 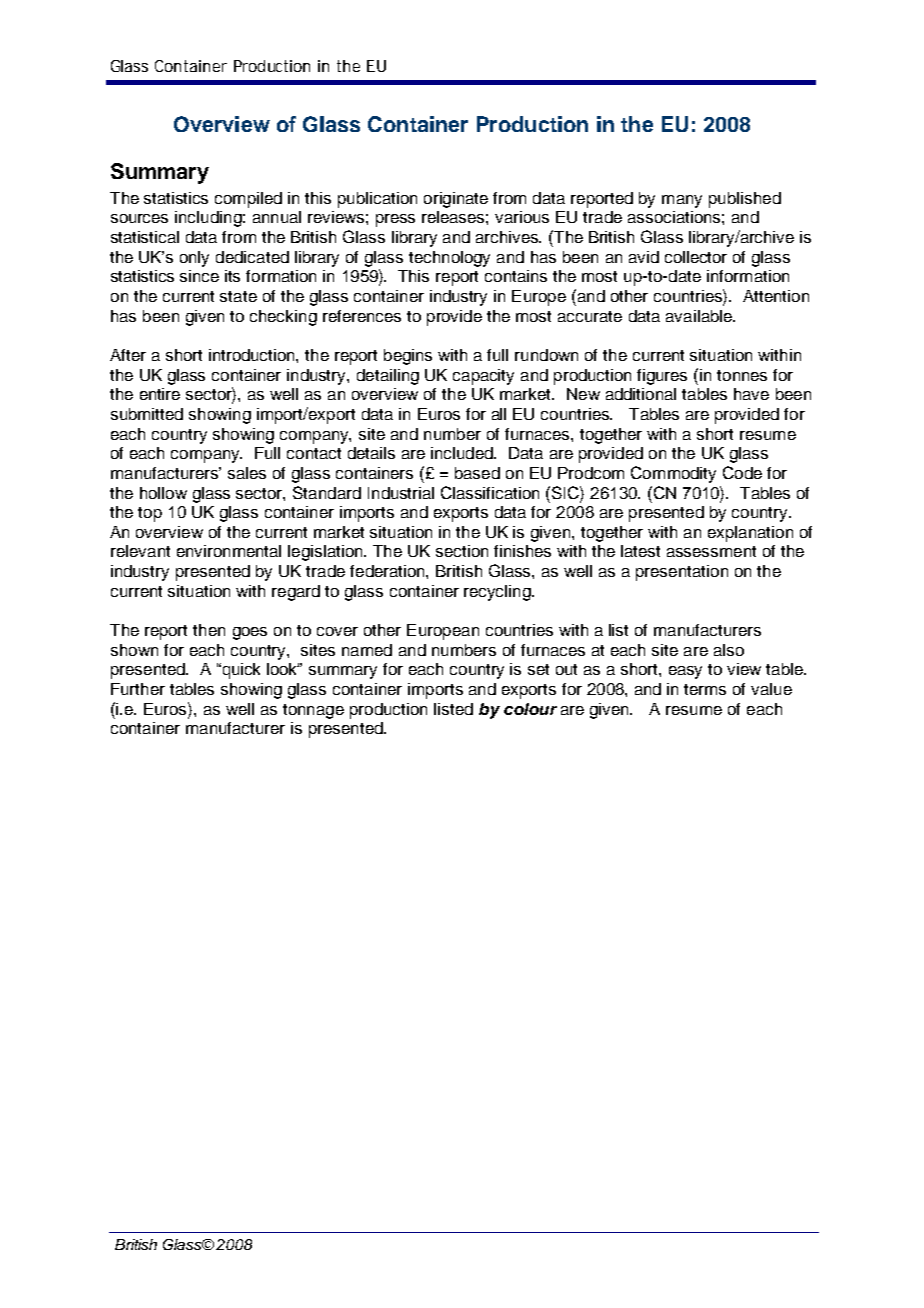 What do you see at coordinates (662, 377) in the screenshot?
I see `figures` at bounding box center [662, 377].
